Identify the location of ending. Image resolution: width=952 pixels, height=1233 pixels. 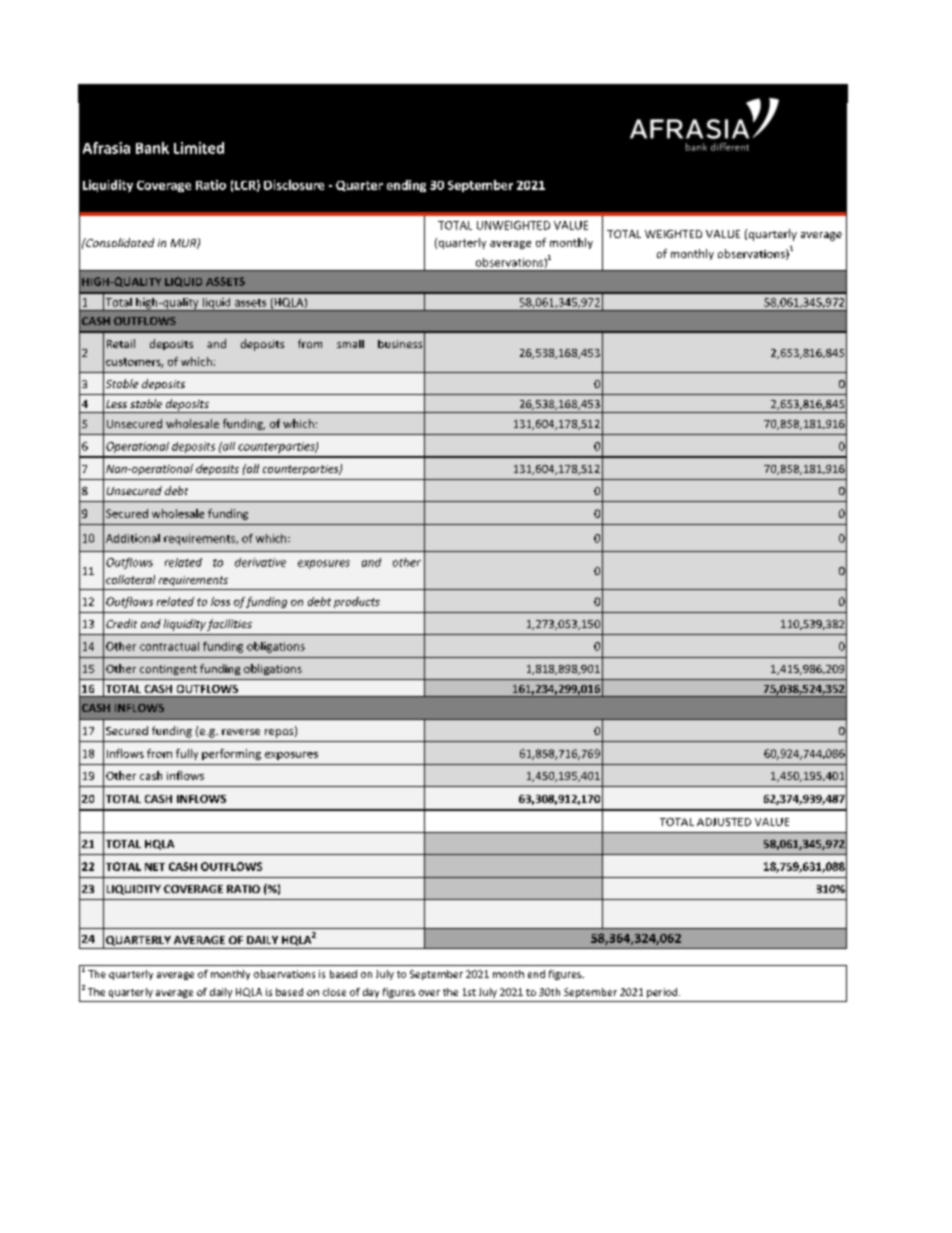
(406, 186).
